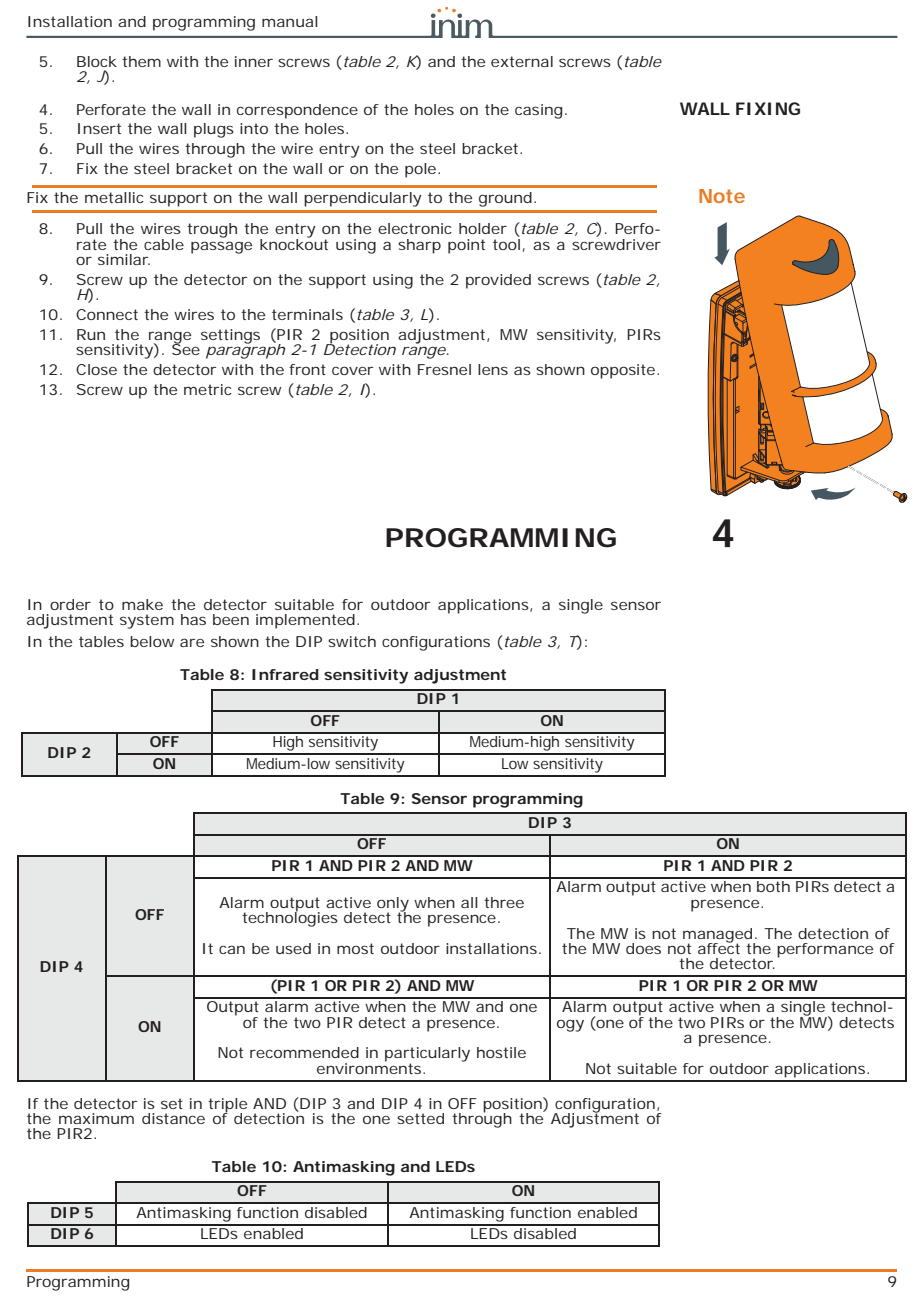  I want to click on managed, so click(719, 936).
